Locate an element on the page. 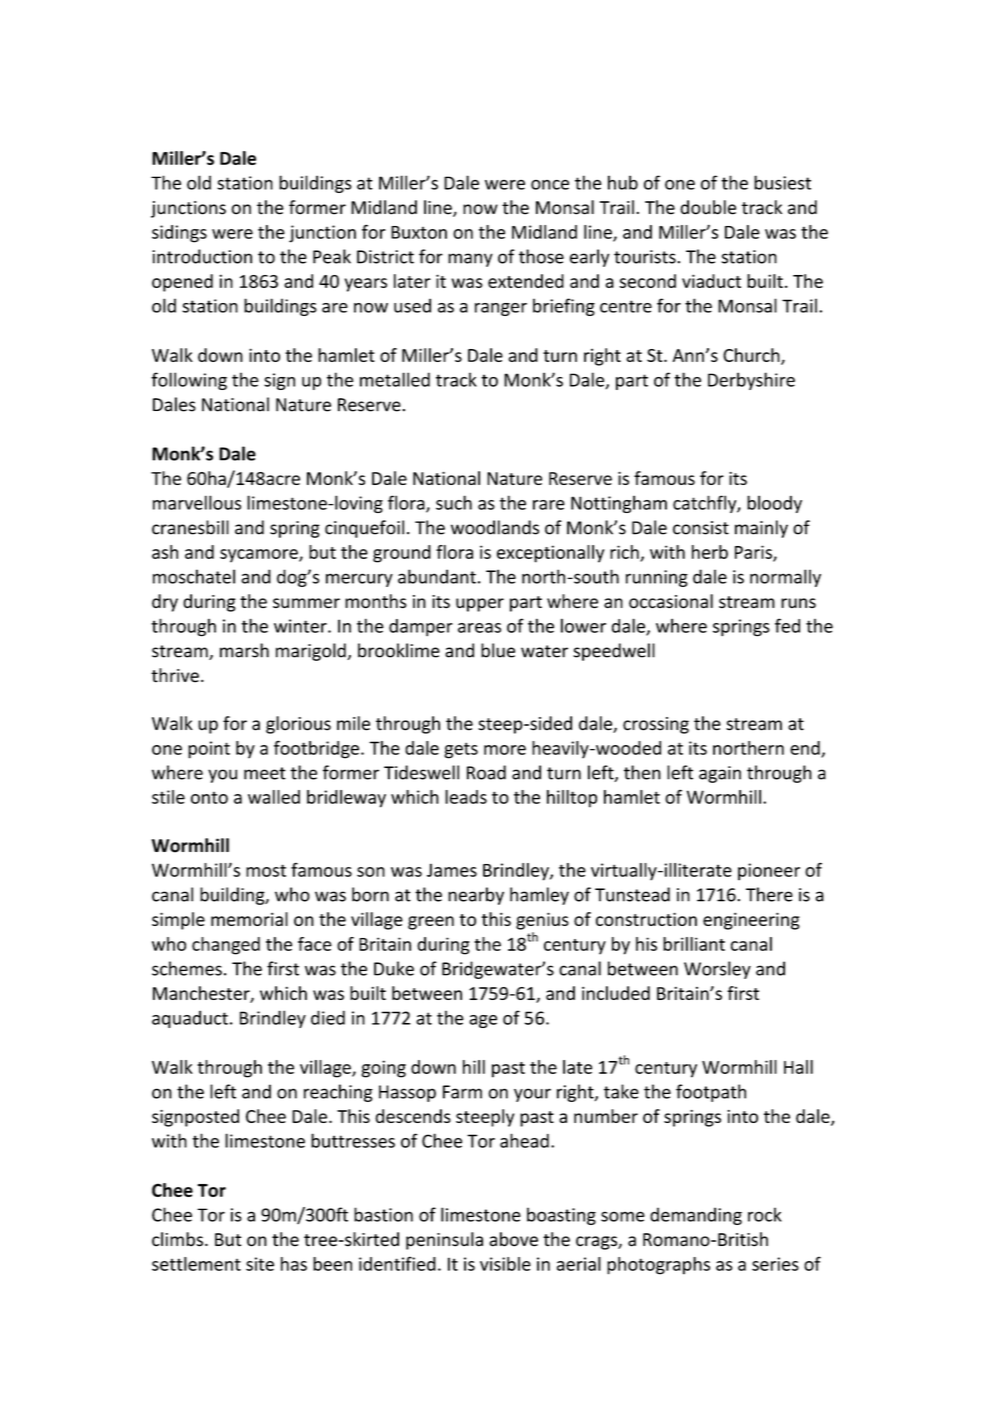 The image size is (1001, 1415). marvellous is located at coordinates (197, 502).
